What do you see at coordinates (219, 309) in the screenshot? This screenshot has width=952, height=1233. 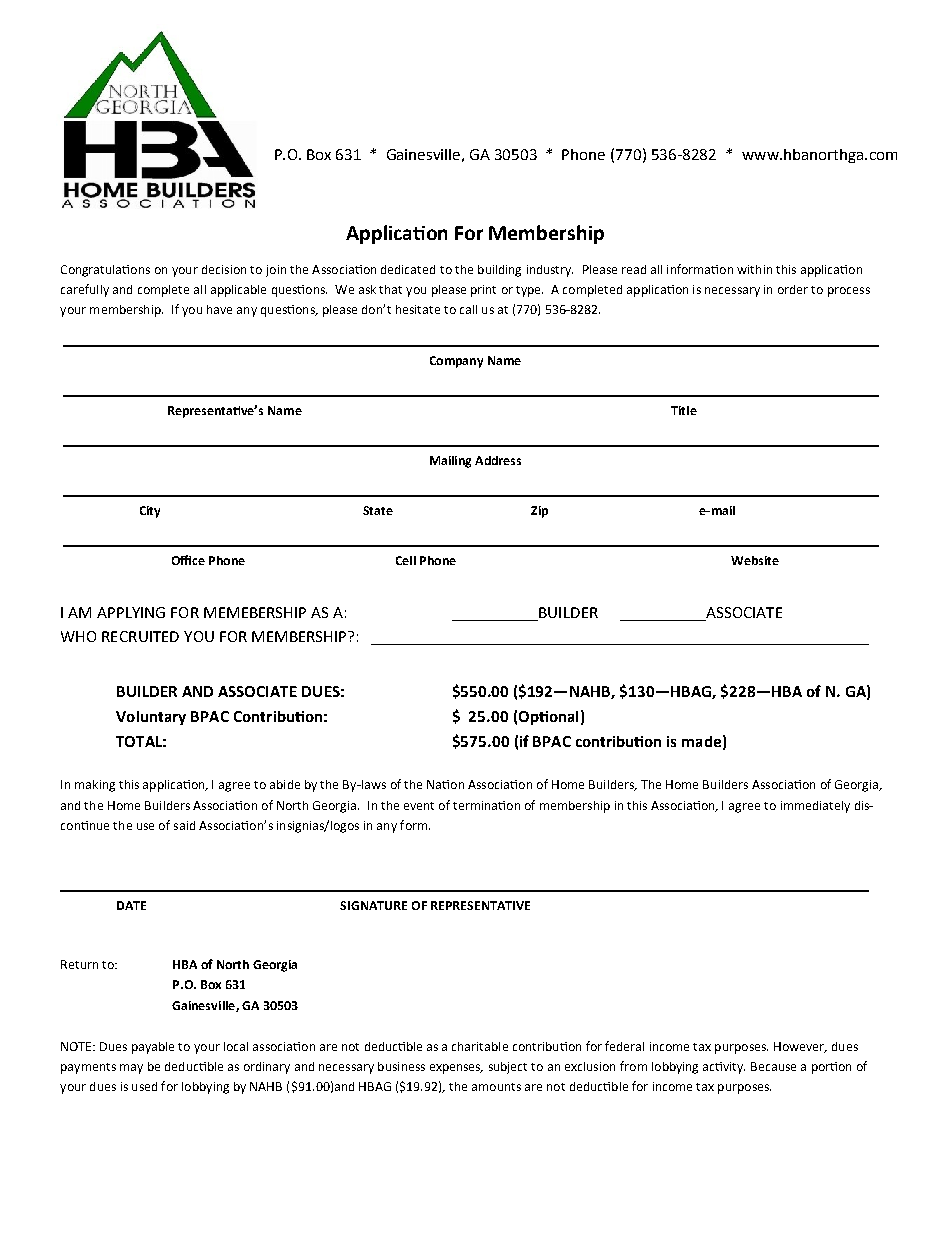 I see `have` at bounding box center [219, 309].
